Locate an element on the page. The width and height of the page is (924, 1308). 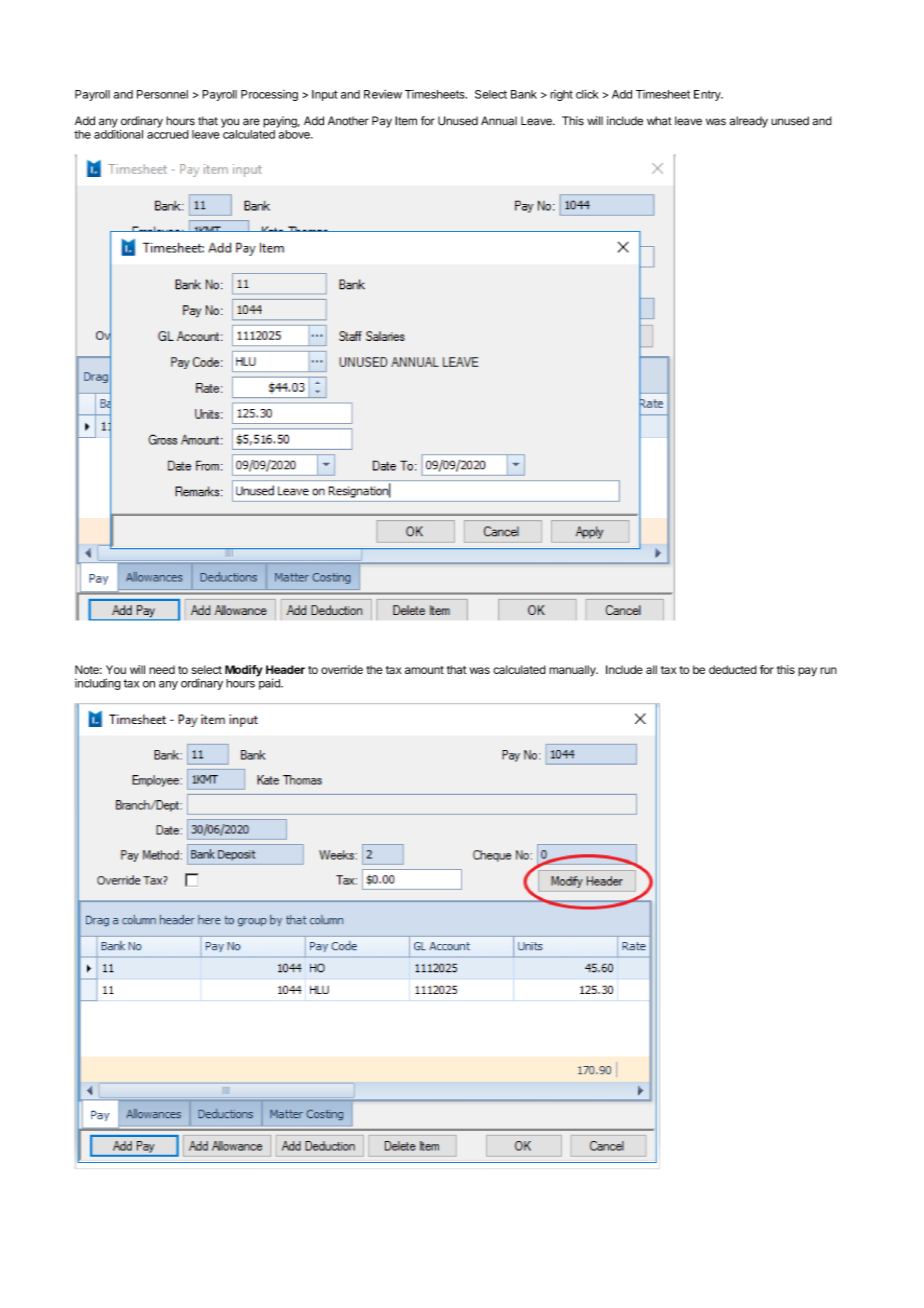
amount is located at coordinates (424, 670).
